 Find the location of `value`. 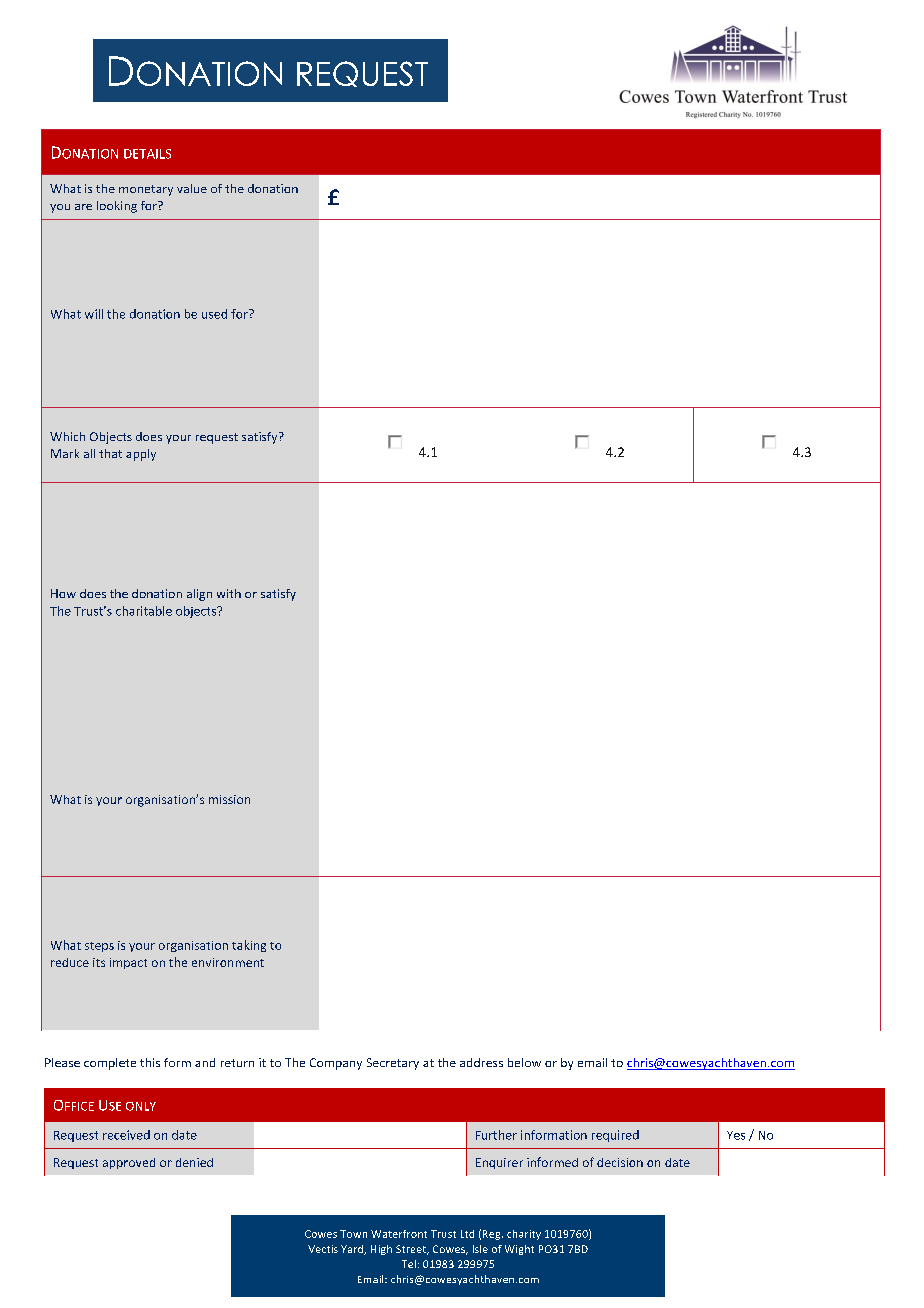

value is located at coordinates (192, 188).
